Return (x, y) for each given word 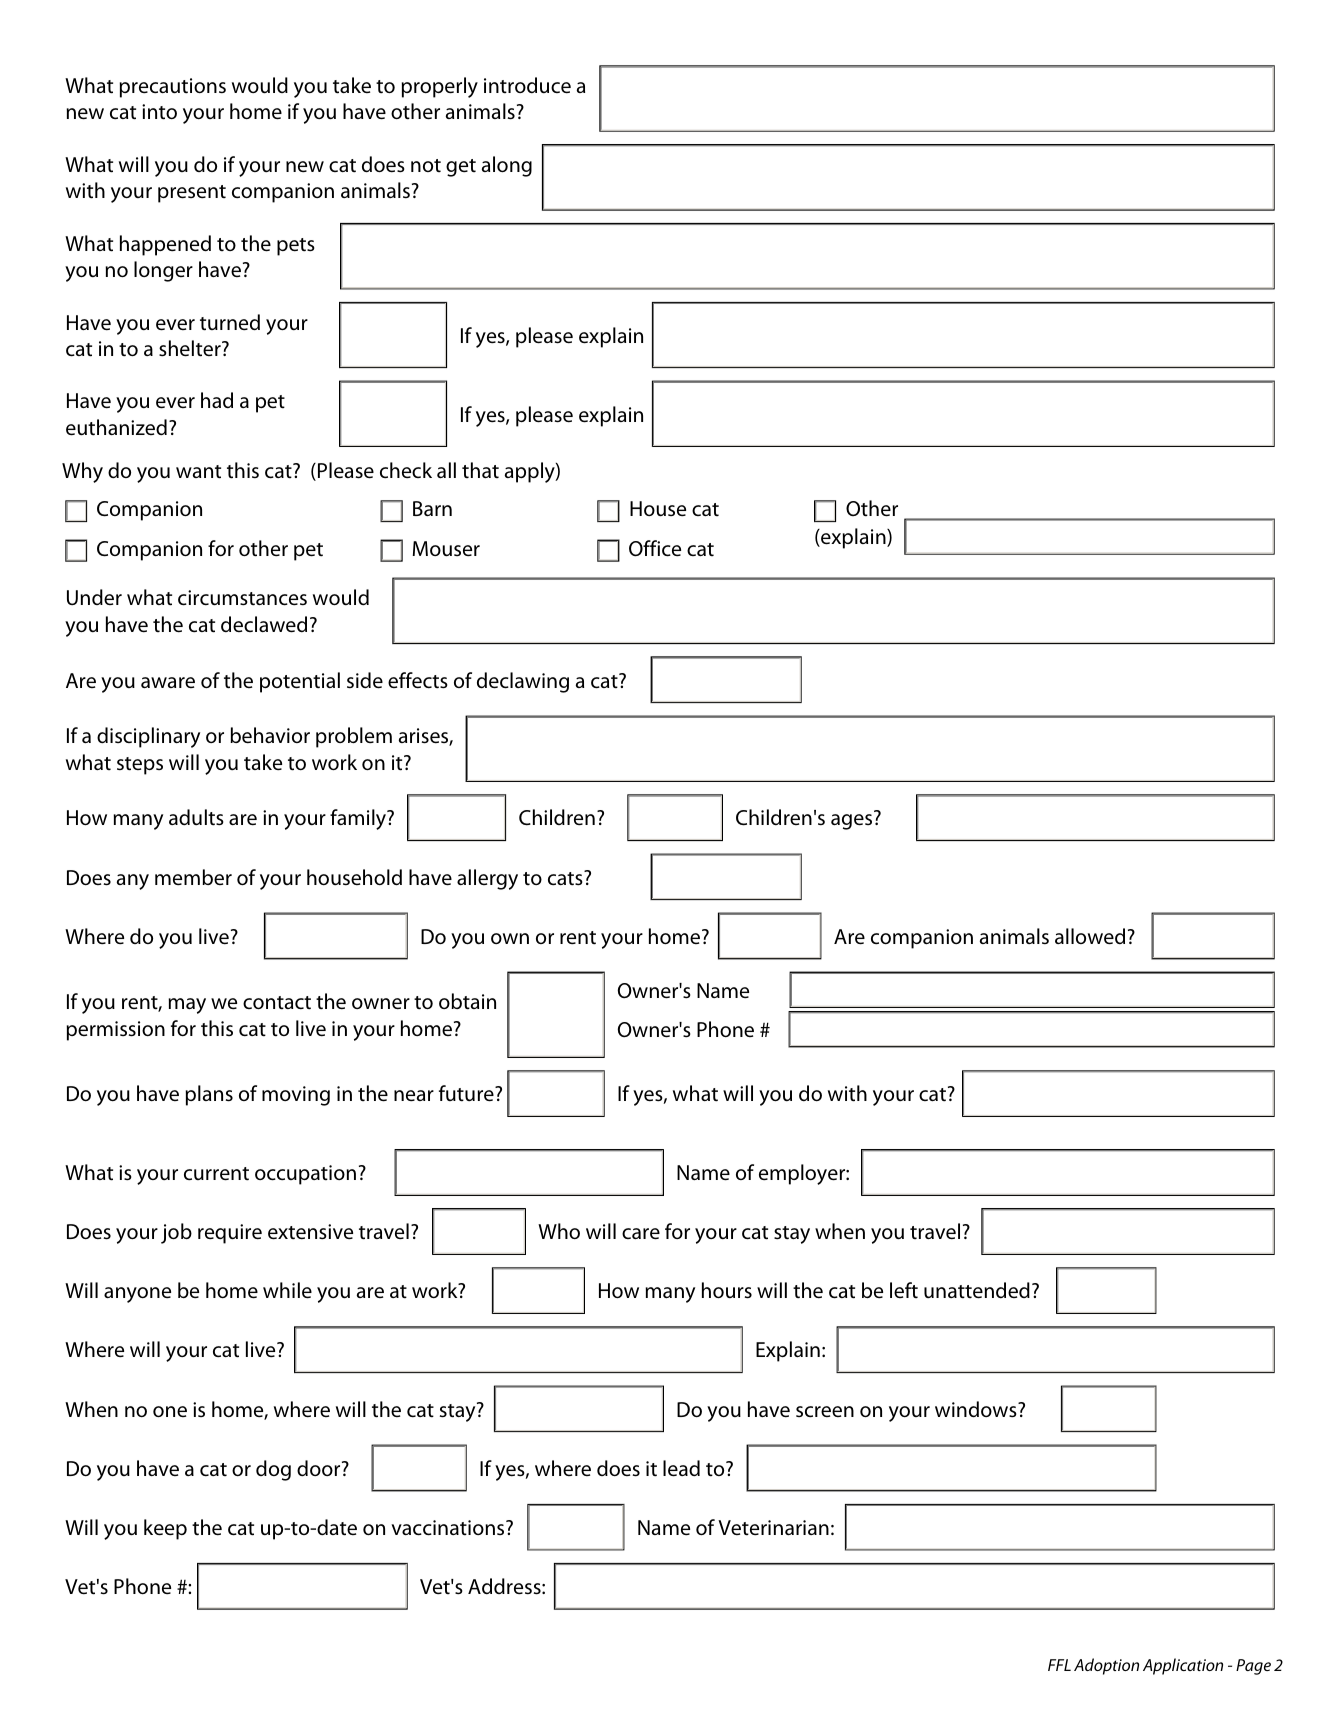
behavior (270, 735)
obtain (467, 1001)
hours (727, 1290)
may (187, 1006)
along (507, 166)
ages (851, 822)
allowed (1090, 936)
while (287, 1290)
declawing (523, 682)
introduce (527, 85)
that (480, 470)
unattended (977, 1290)
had (217, 400)
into (159, 112)
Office (655, 548)
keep (165, 1529)
